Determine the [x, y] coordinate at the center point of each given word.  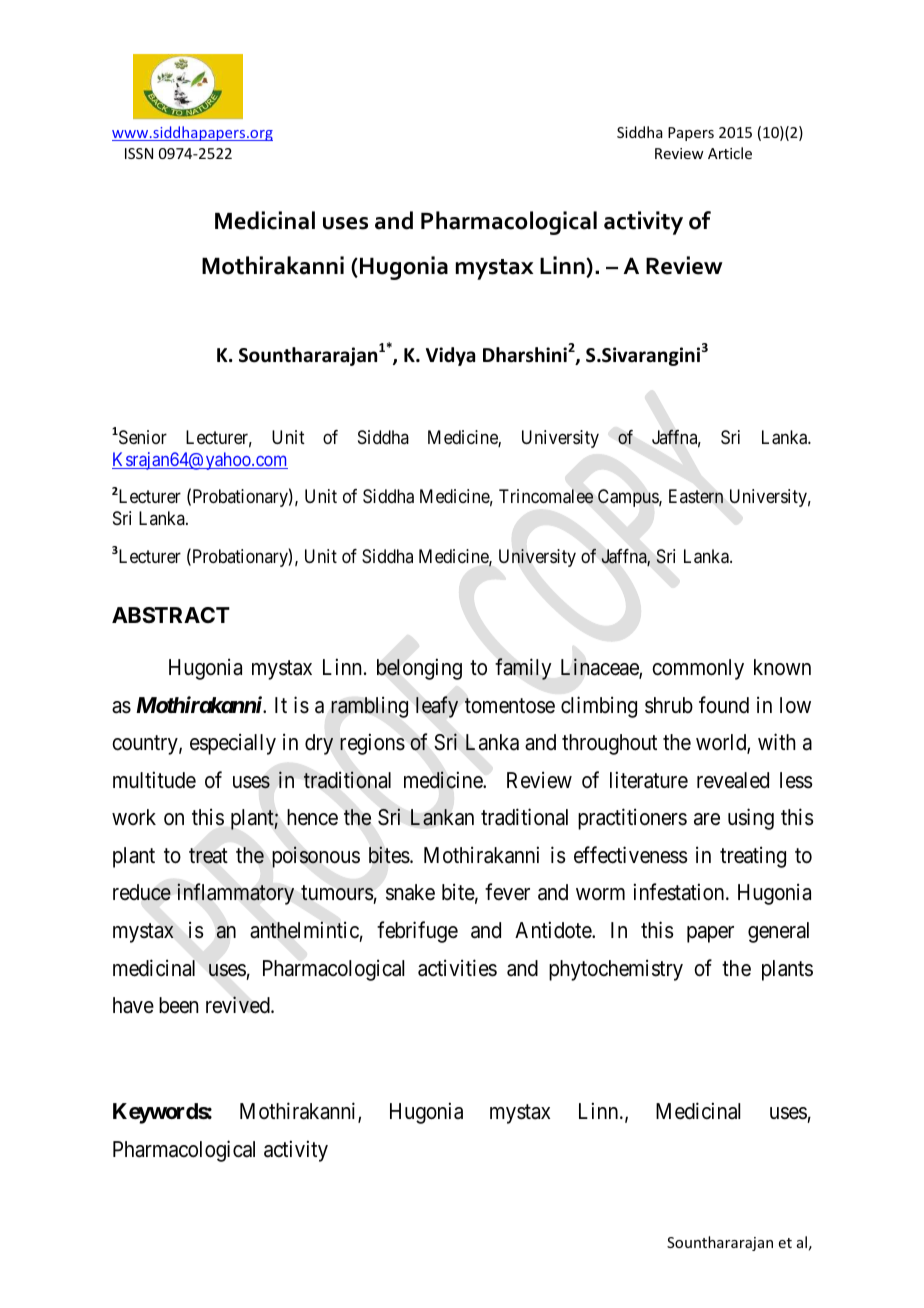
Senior [141, 437]
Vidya [450, 356]
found [724, 705]
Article [730, 153]
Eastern [696, 496]
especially [233, 744]
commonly [698, 669]
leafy [437, 707]
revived [239, 1005]
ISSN [139, 153]
